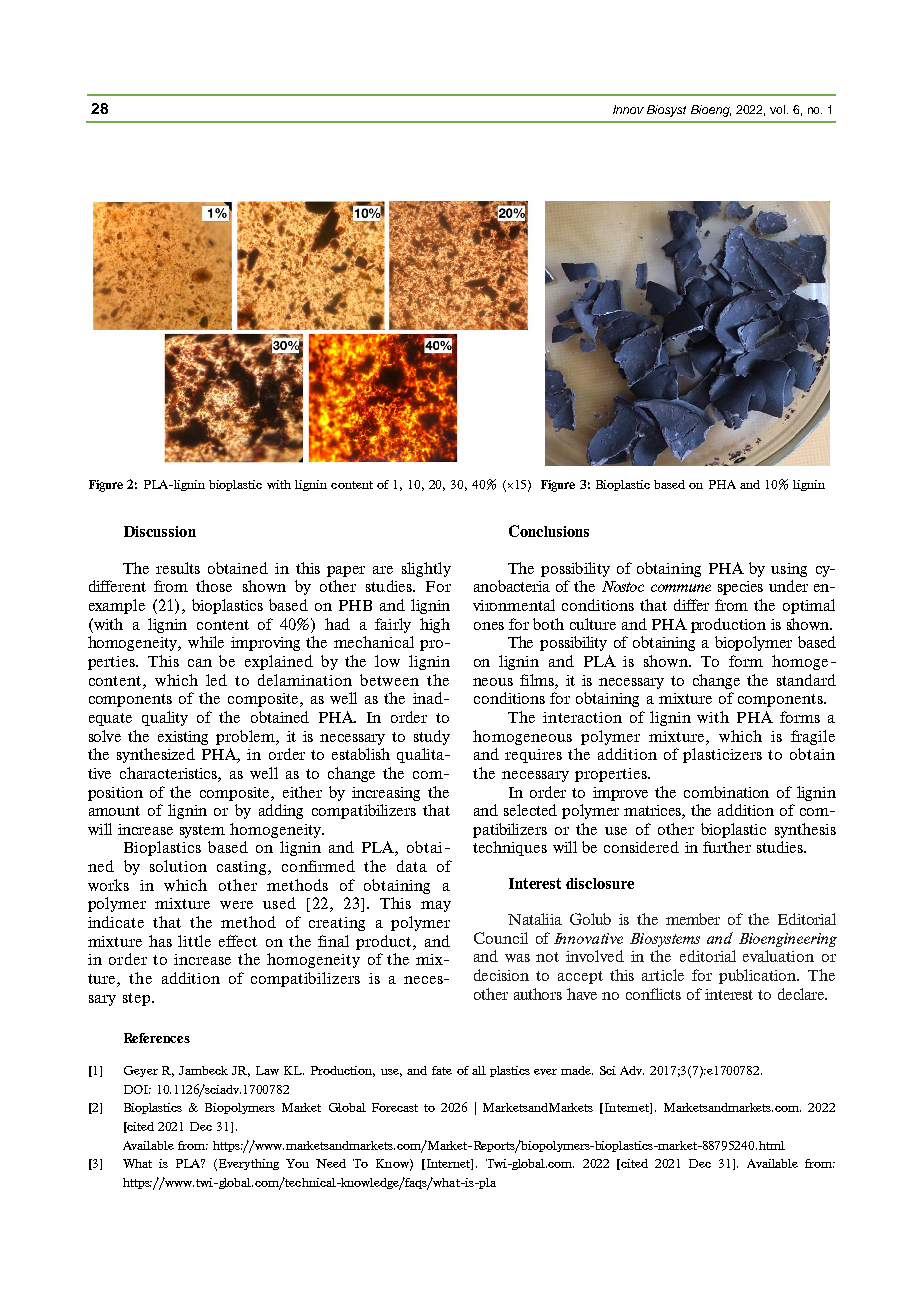 Image resolution: width=924 pixels, height=1308 pixels. I want to click on slightly, so click(426, 569).
